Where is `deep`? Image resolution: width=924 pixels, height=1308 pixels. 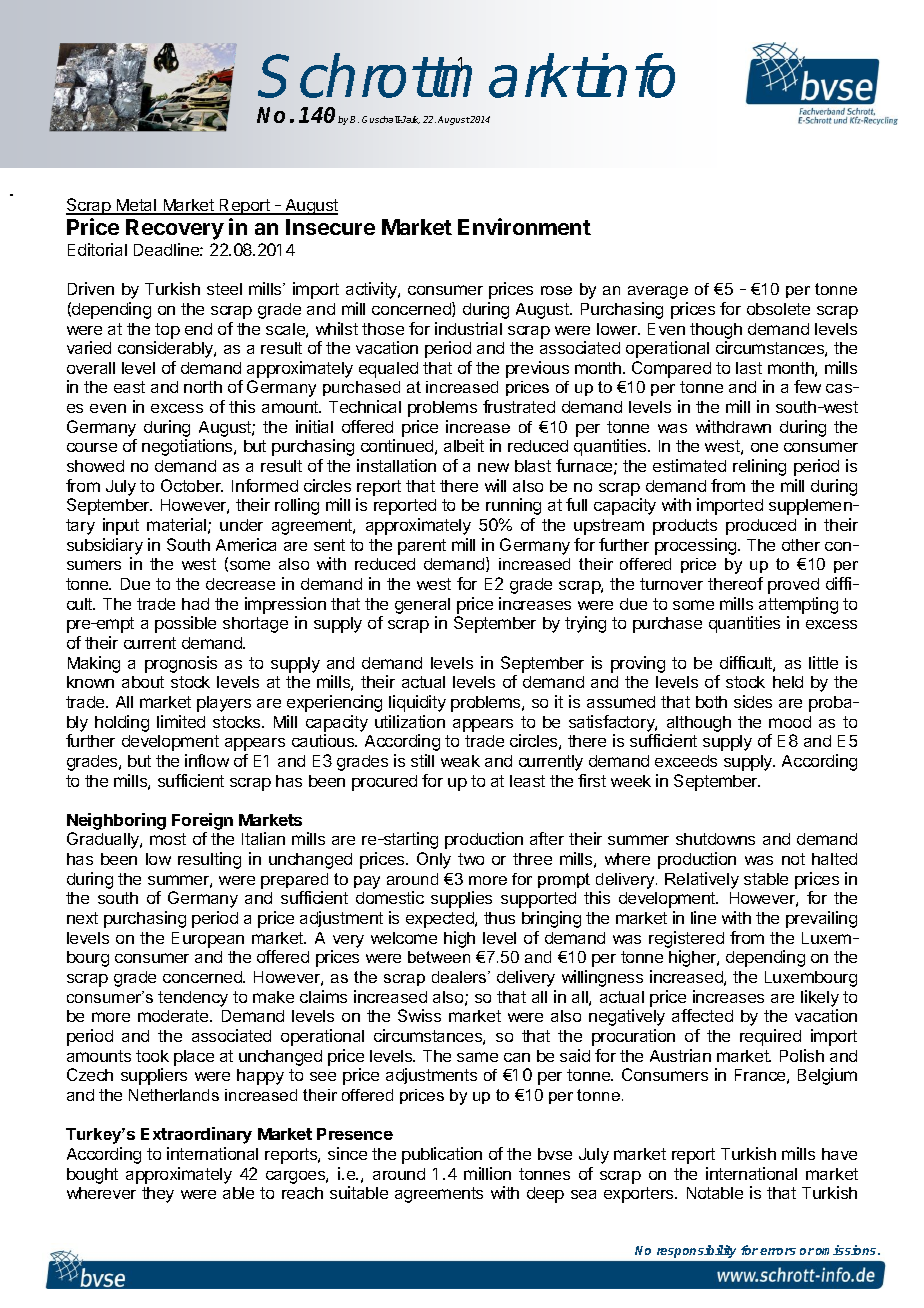 deep is located at coordinates (545, 1195).
